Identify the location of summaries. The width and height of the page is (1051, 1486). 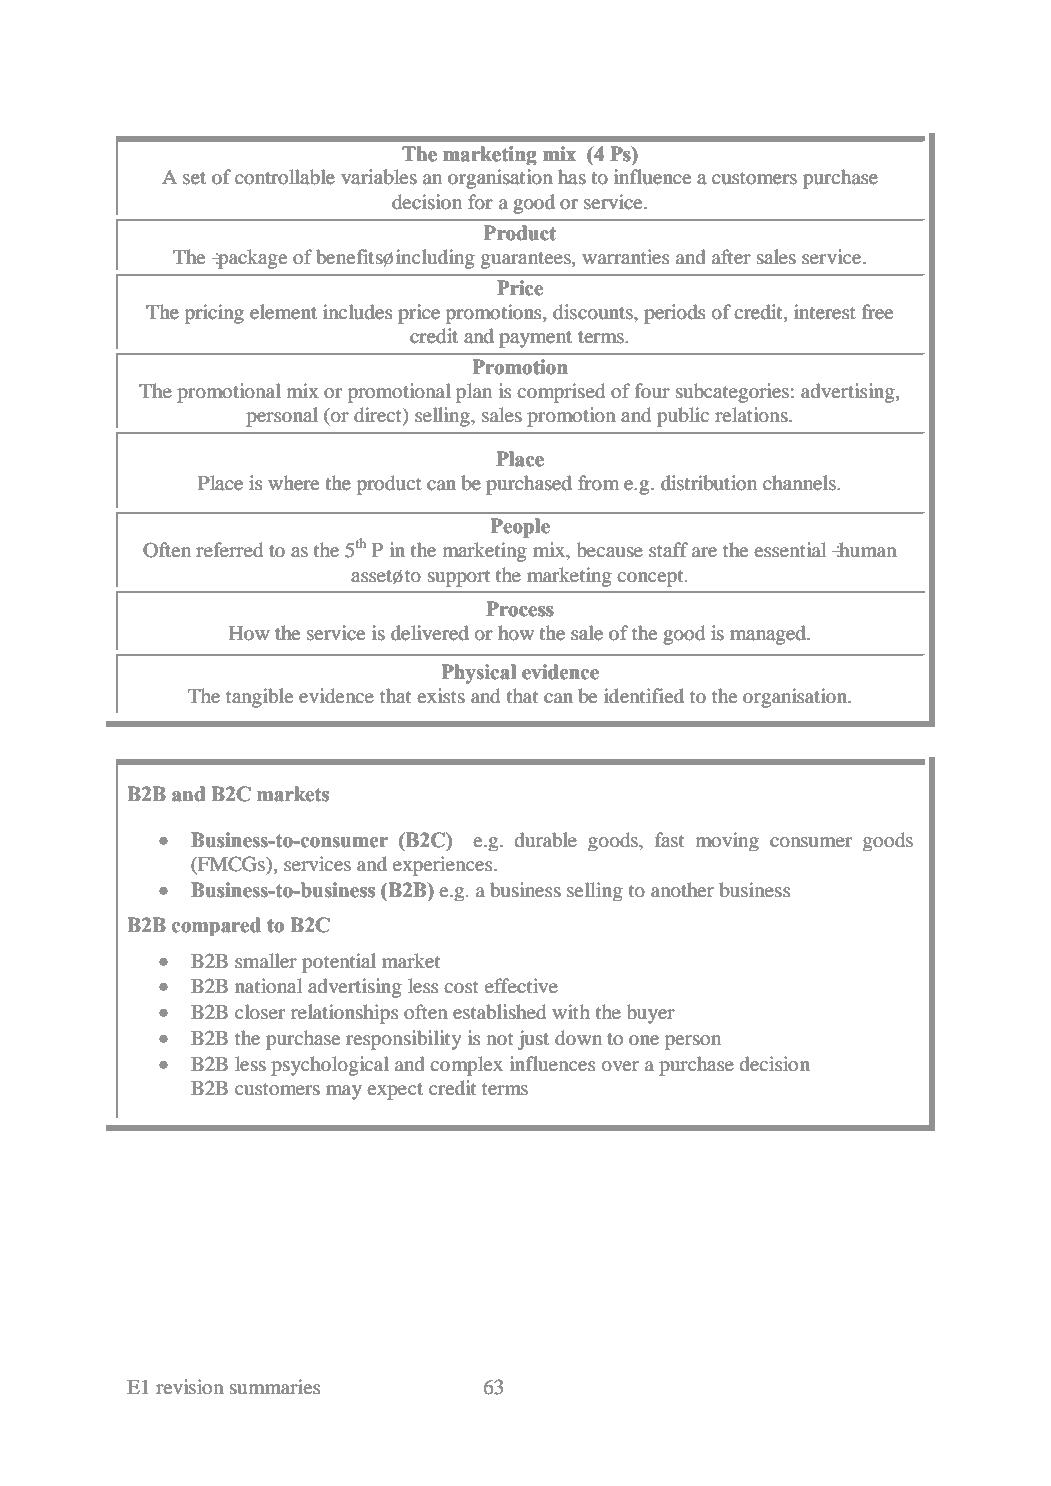
(275, 1386).
